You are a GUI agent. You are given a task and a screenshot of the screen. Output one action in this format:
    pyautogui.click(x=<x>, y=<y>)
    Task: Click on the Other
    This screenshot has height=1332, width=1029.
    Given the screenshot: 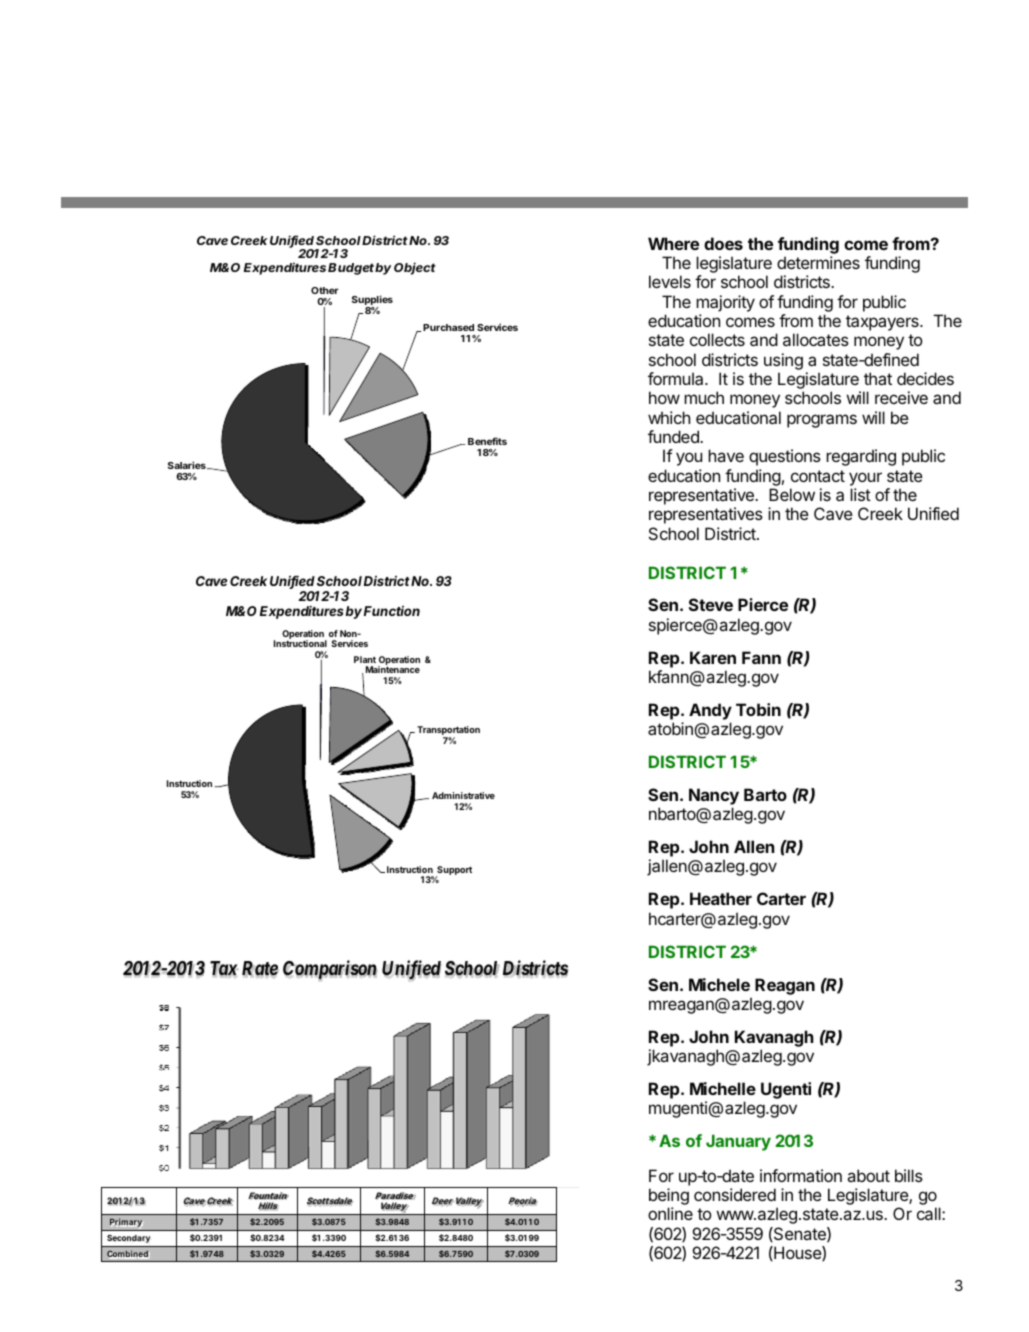 What is the action you would take?
    pyautogui.click(x=325, y=290)
